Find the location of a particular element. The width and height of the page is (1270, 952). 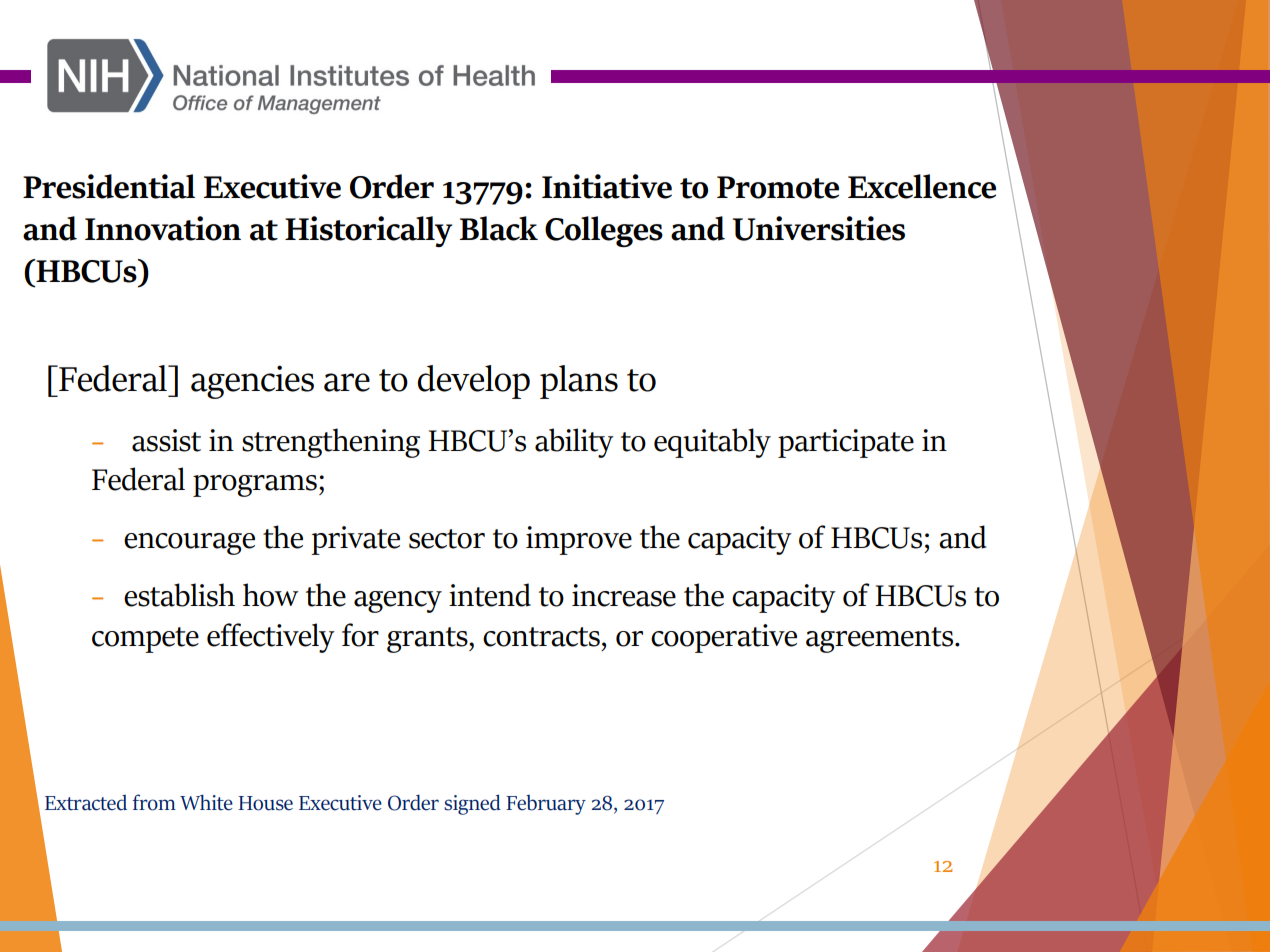

Black is located at coordinates (498, 228).
